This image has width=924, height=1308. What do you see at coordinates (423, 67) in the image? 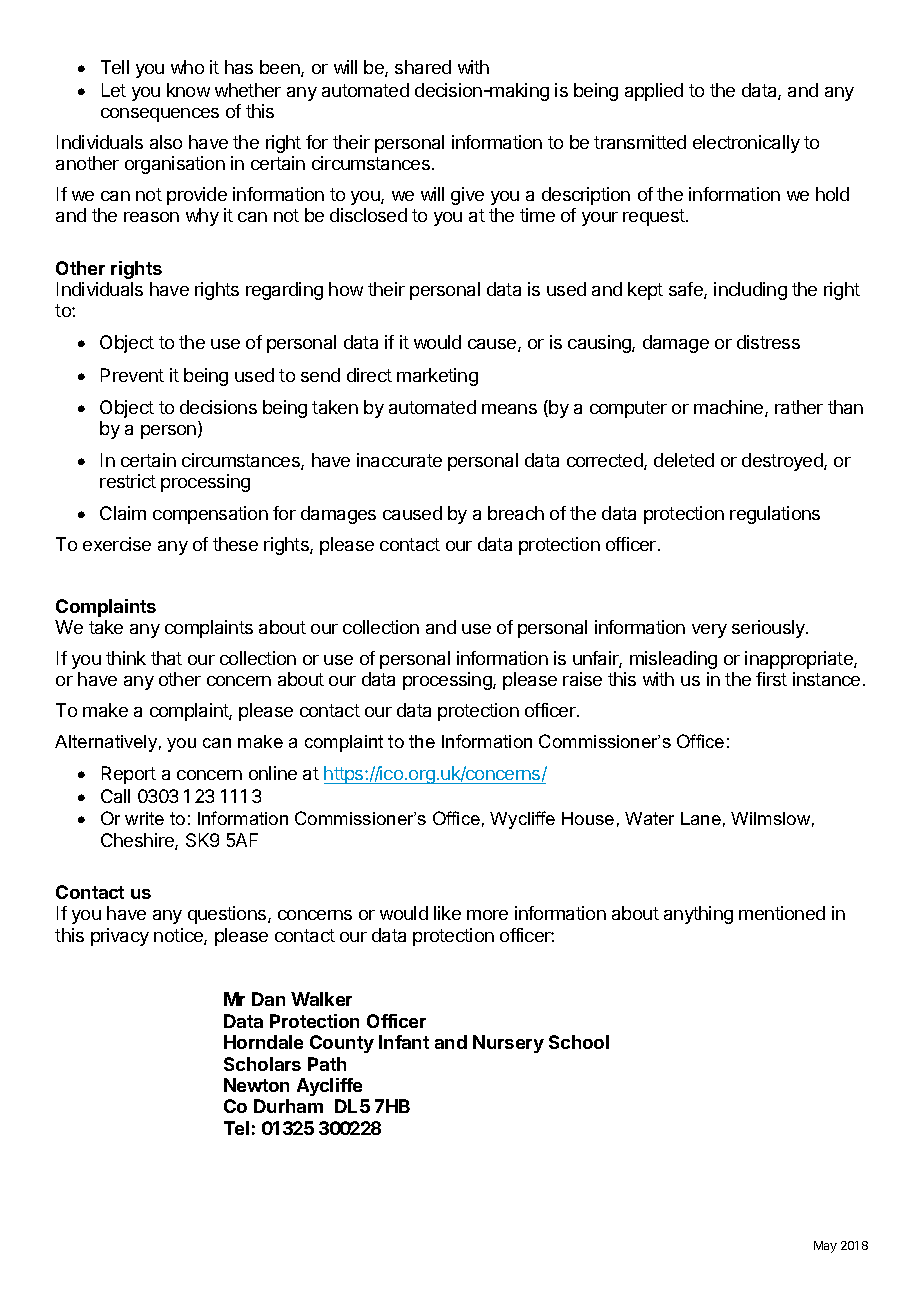
I see `shared` at bounding box center [423, 67].
